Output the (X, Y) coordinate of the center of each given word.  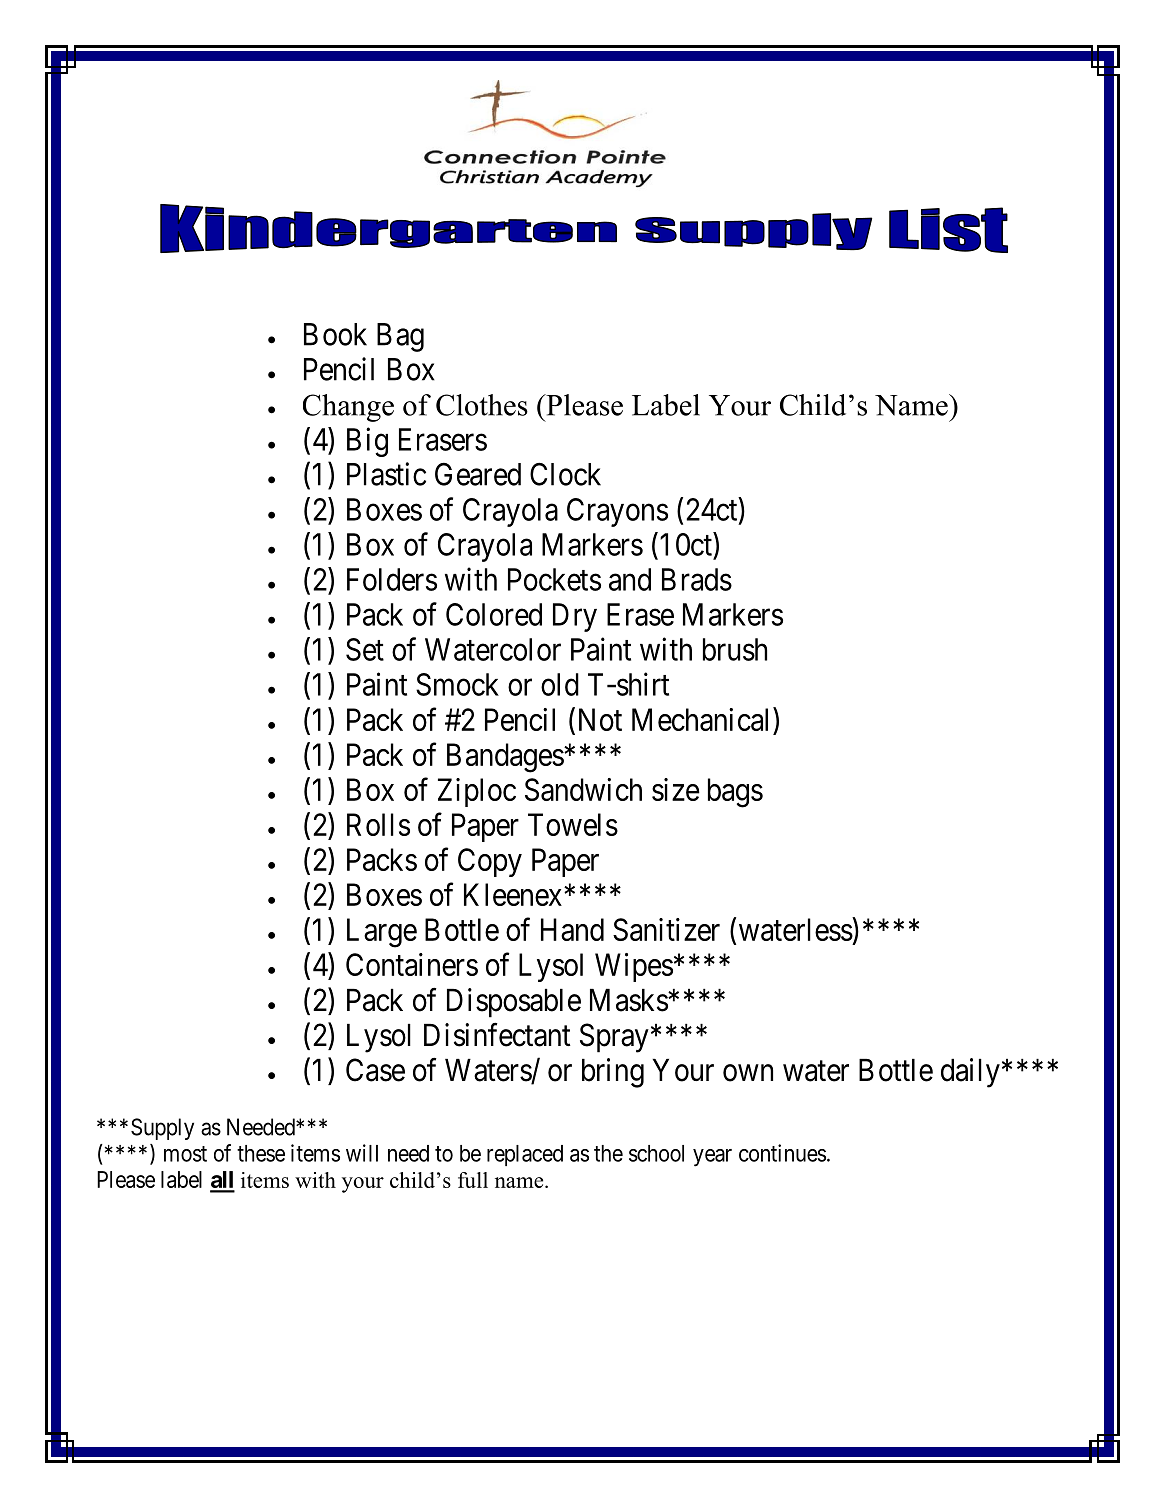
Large (382, 933)
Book (335, 334)
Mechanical (703, 719)
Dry (575, 617)
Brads (697, 579)
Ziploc (477, 792)
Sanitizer (666, 929)
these (261, 1153)
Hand (572, 929)
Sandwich (583, 789)
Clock (565, 474)
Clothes (482, 405)
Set (365, 649)
